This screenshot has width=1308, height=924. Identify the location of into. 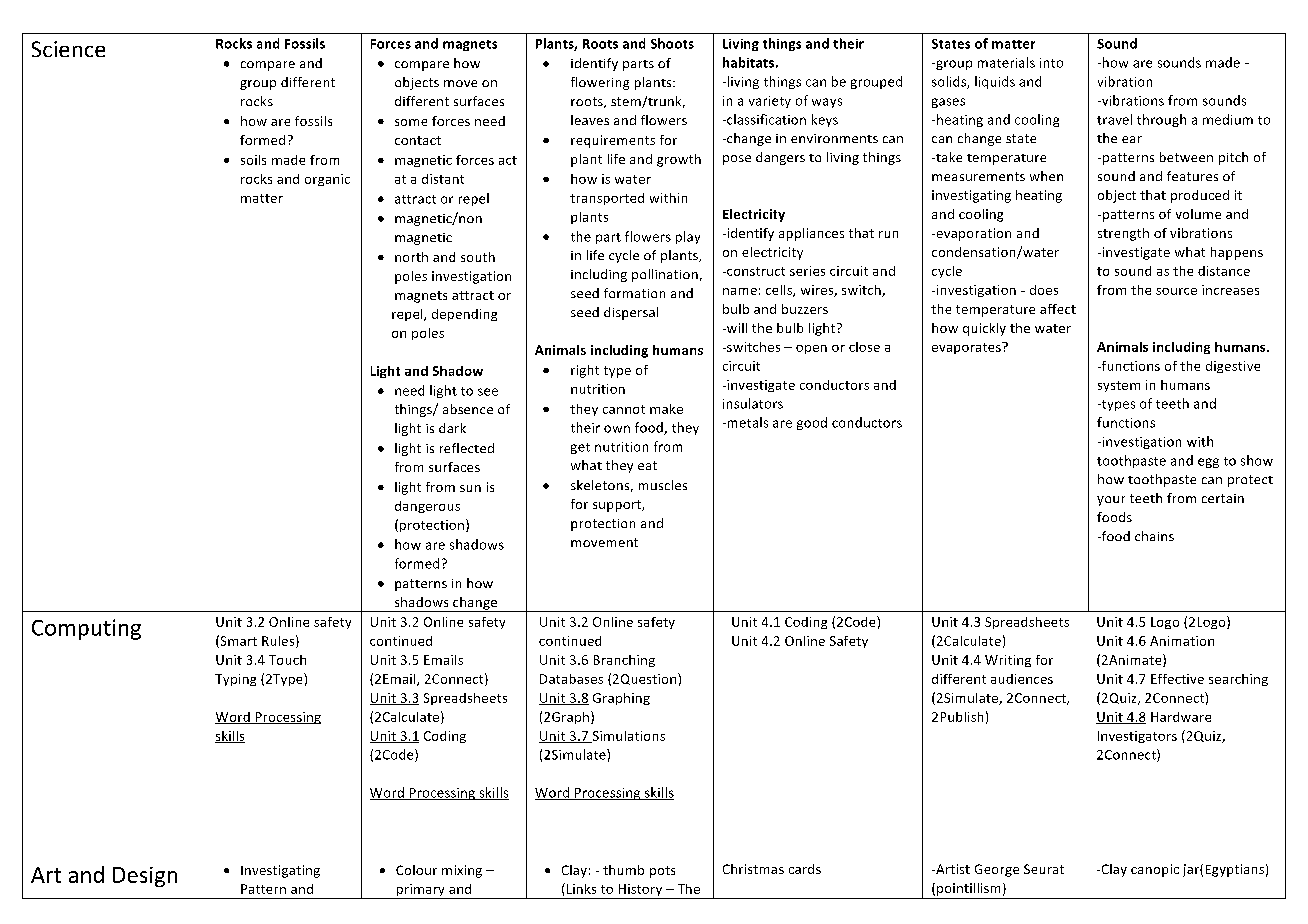
(1051, 63).
